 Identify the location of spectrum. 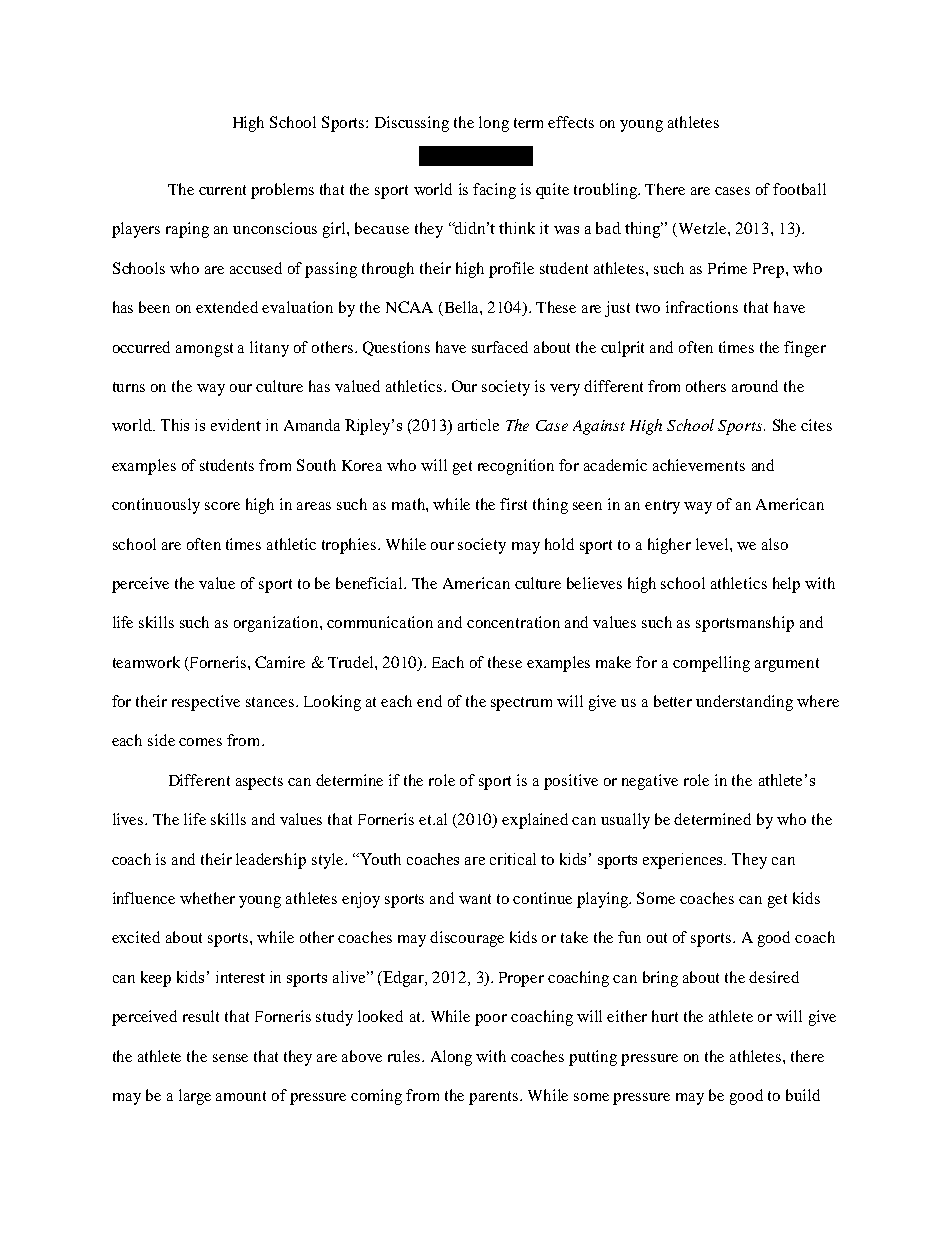
(521, 704).
